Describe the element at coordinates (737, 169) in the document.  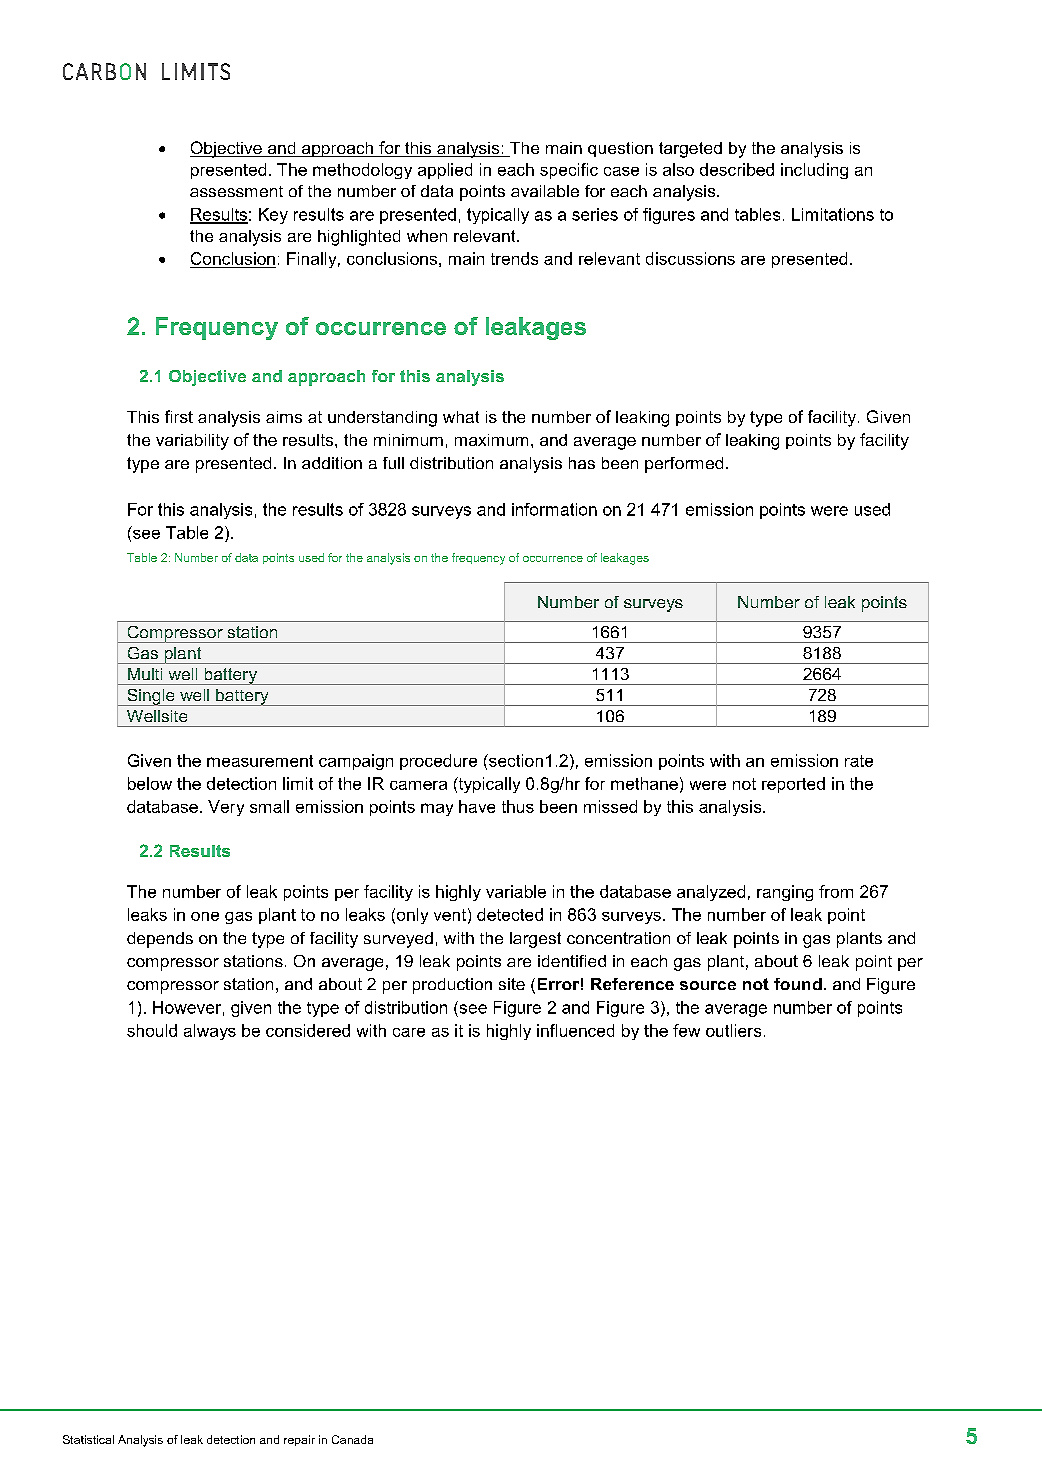
I see `described` at that location.
